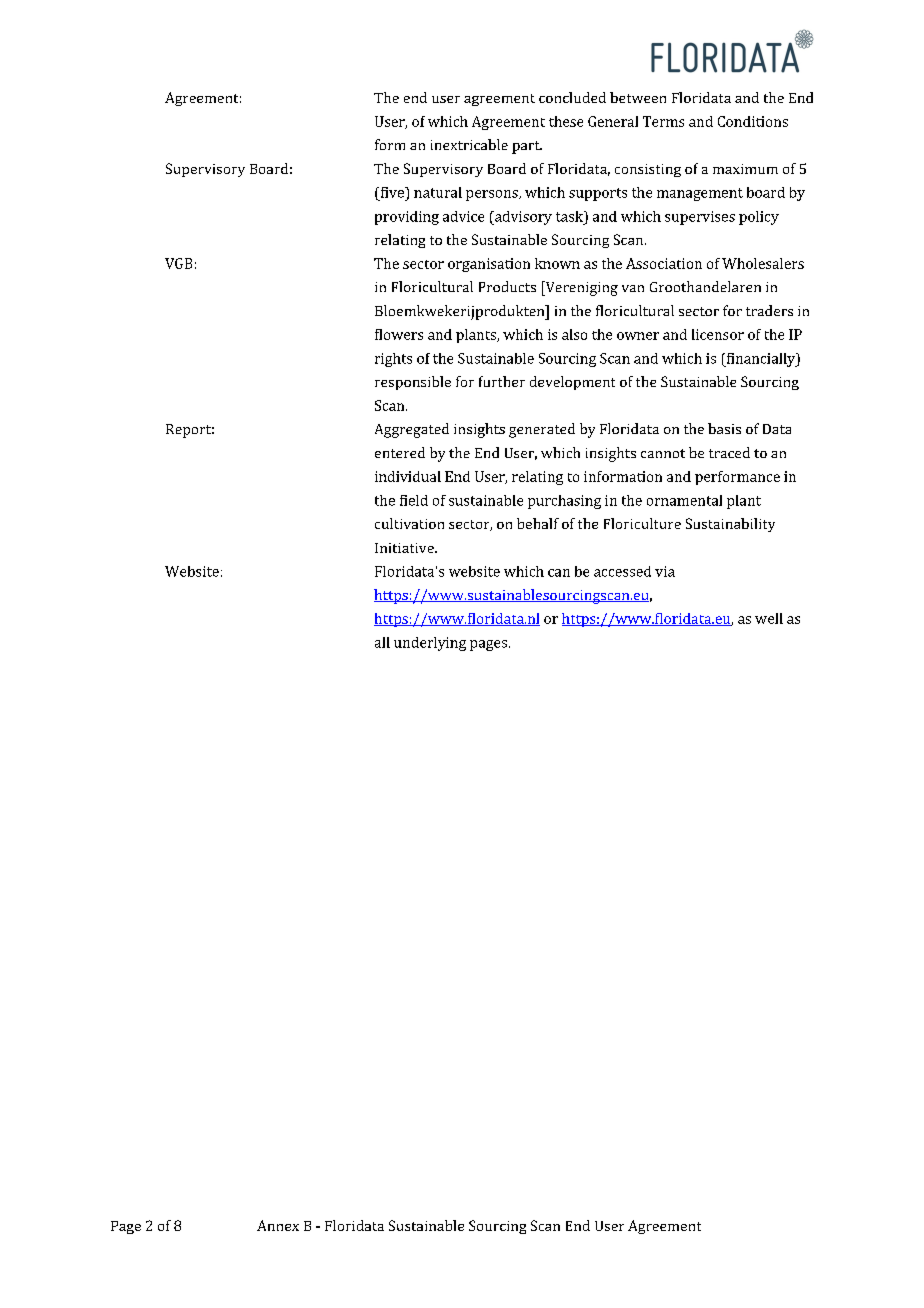  Describe the element at coordinates (769, 618) in the page. I see `well` at that location.
